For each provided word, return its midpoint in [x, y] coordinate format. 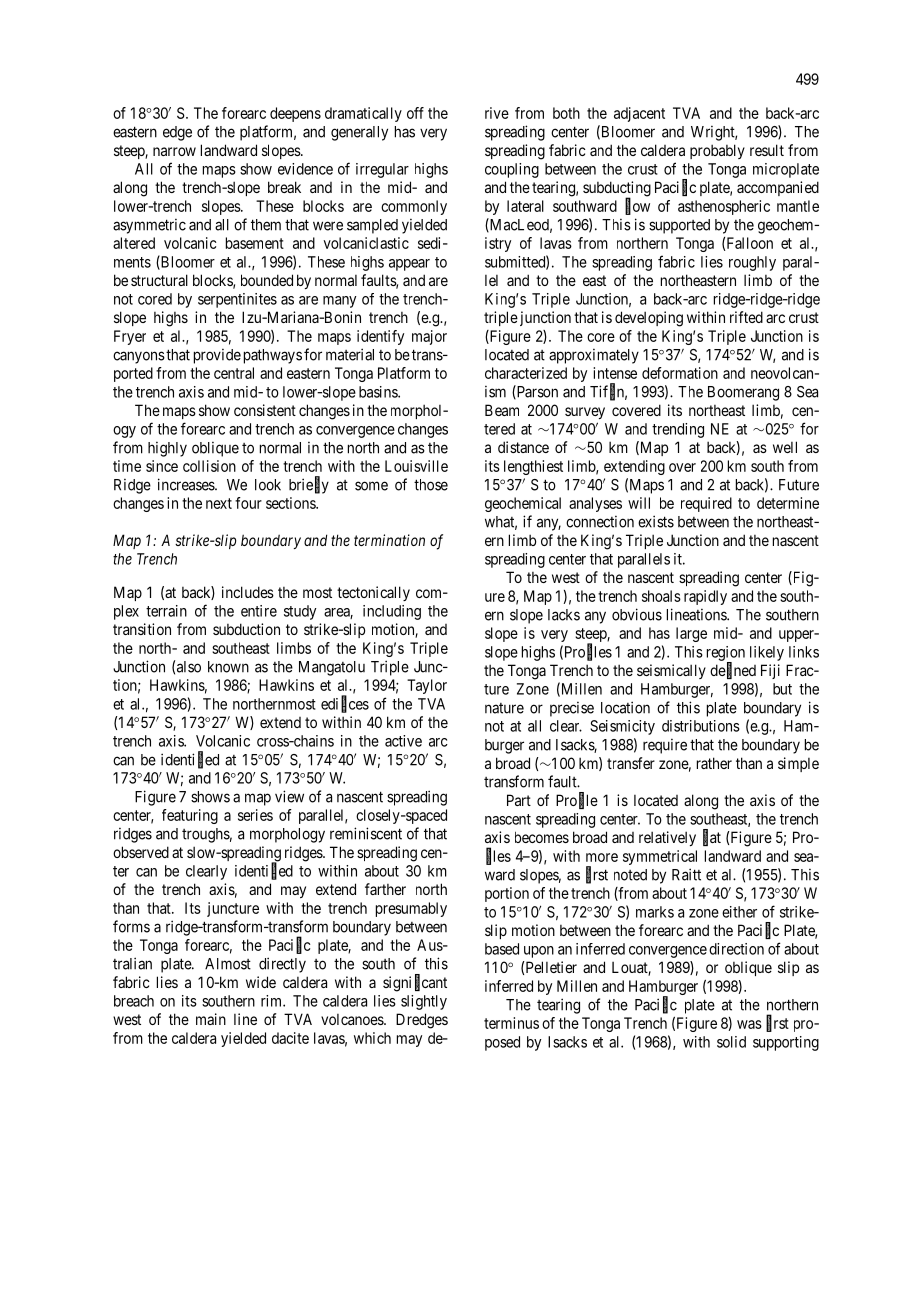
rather [714, 763]
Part [519, 800]
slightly [424, 1002]
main [211, 1019]
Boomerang [743, 393]
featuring [190, 816]
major [429, 337]
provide [217, 356]
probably [717, 151]
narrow [174, 151]
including [392, 612]
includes [248, 592]
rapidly [705, 597]
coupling [512, 170]
